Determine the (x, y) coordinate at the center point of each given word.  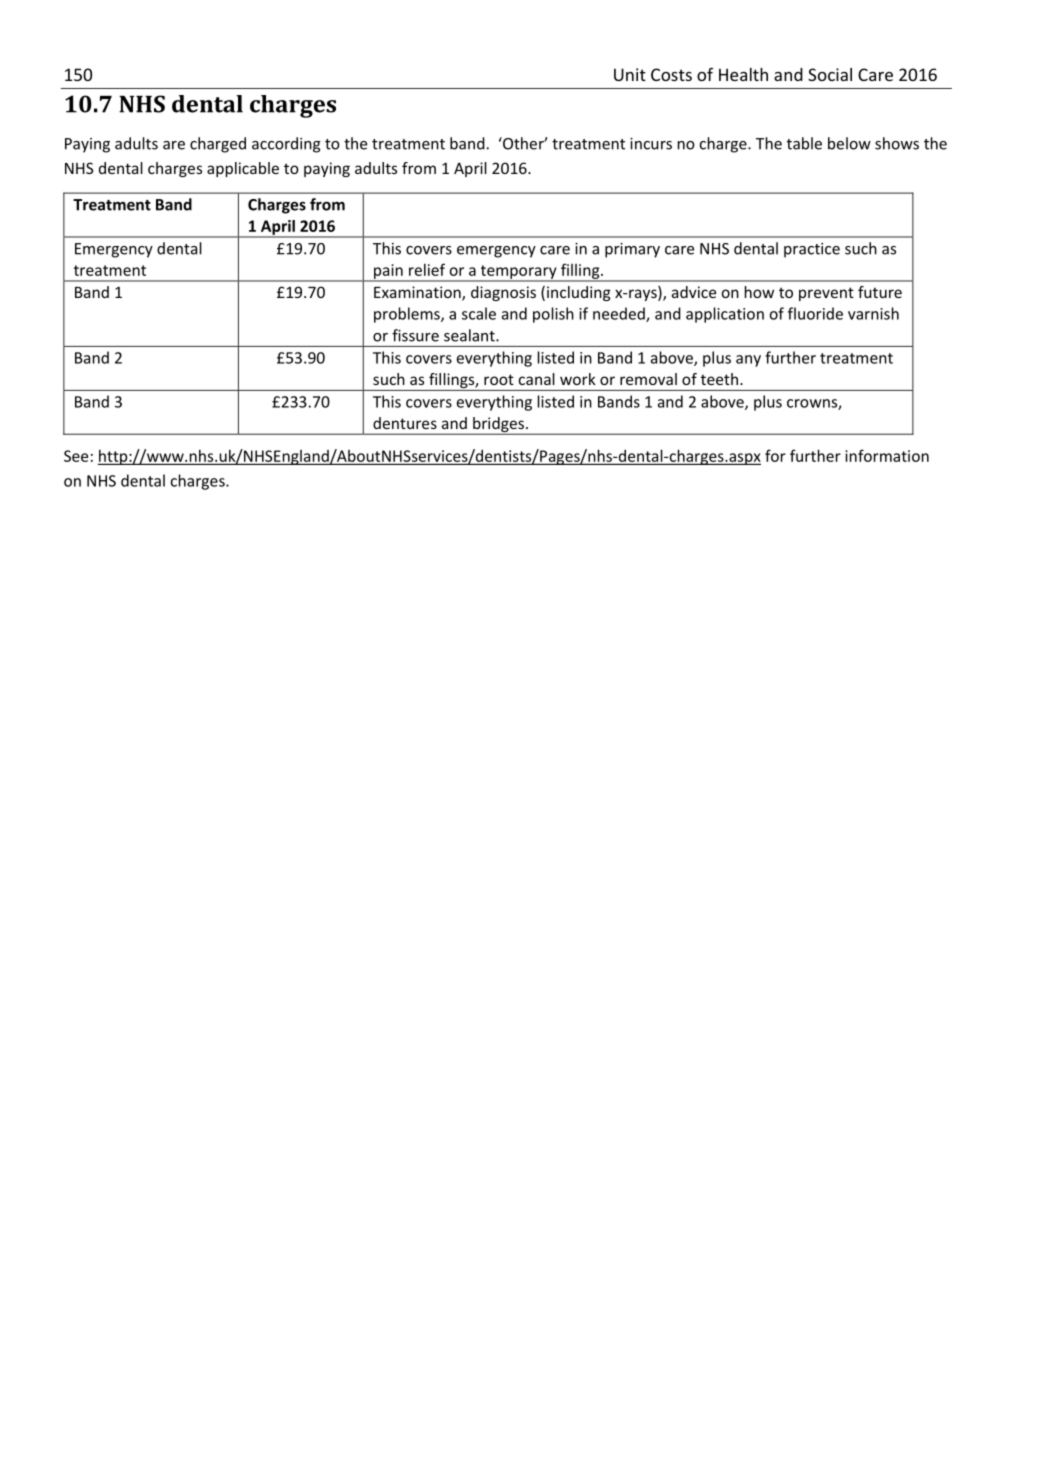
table (804, 143)
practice (812, 250)
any (748, 361)
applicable (243, 169)
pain (388, 272)
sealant (470, 335)
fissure (415, 335)
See (76, 456)
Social (830, 74)
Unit (630, 74)
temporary (518, 273)
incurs (651, 144)
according (286, 145)
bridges (498, 426)
